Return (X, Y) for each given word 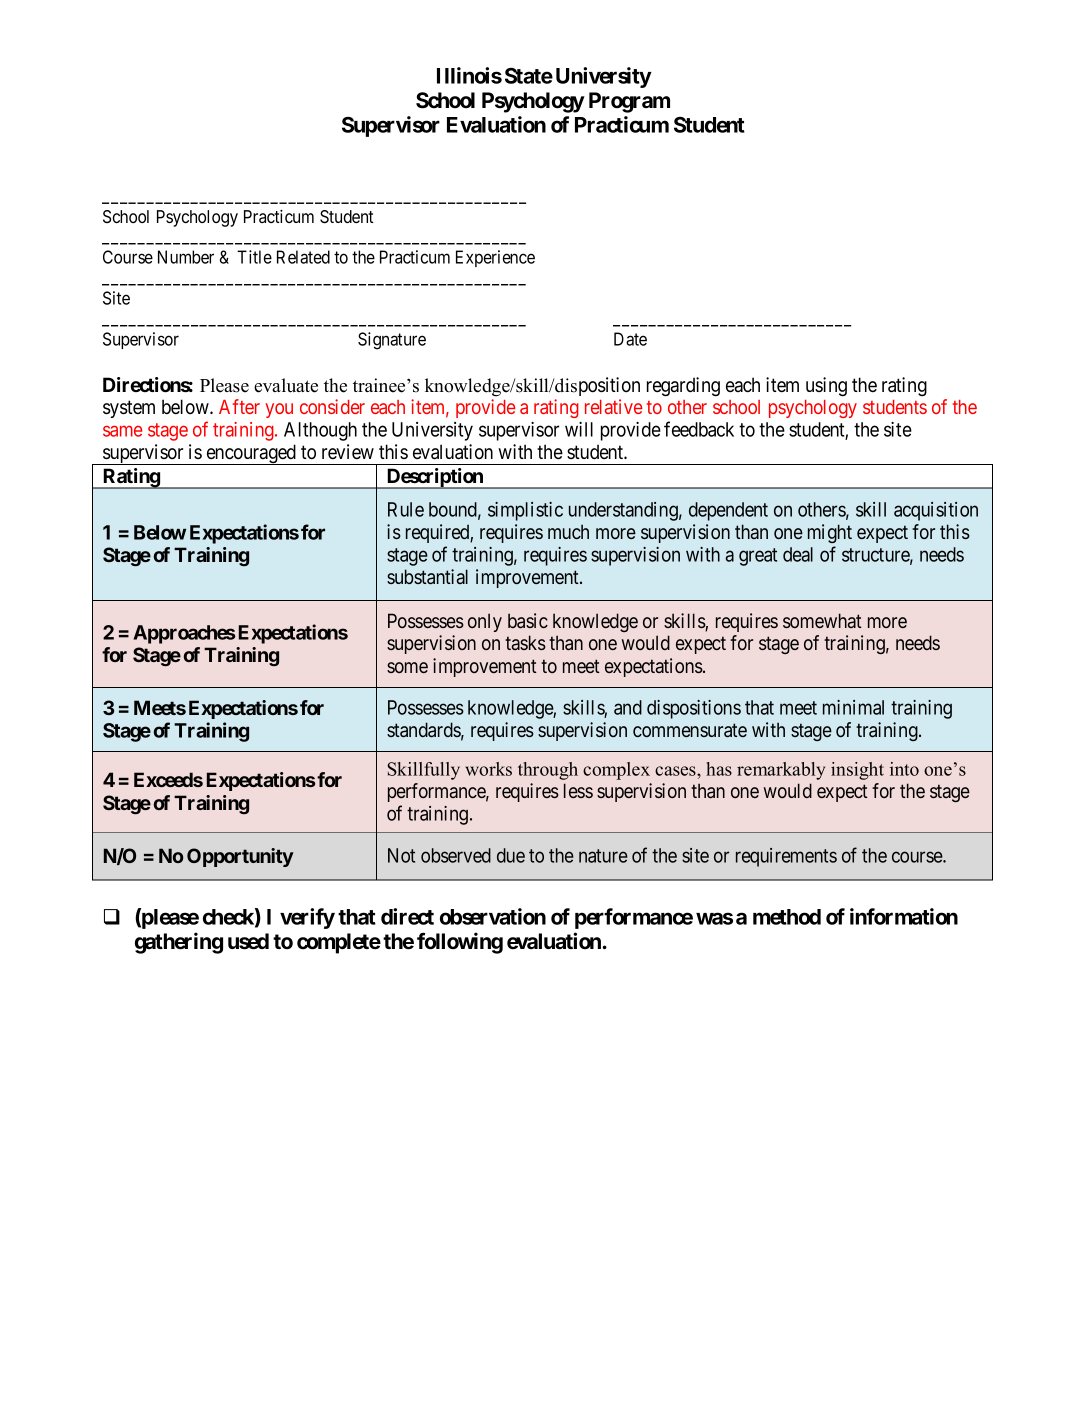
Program (629, 102)
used (248, 941)
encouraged (251, 454)
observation (493, 916)
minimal (853, 707)
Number (186, 257)
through (548, 771)
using (826, 387)
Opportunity (240, 857)
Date (630, 339)
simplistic (525, 511)
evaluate (286, 385)
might (830, 533)
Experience (495, 258)
